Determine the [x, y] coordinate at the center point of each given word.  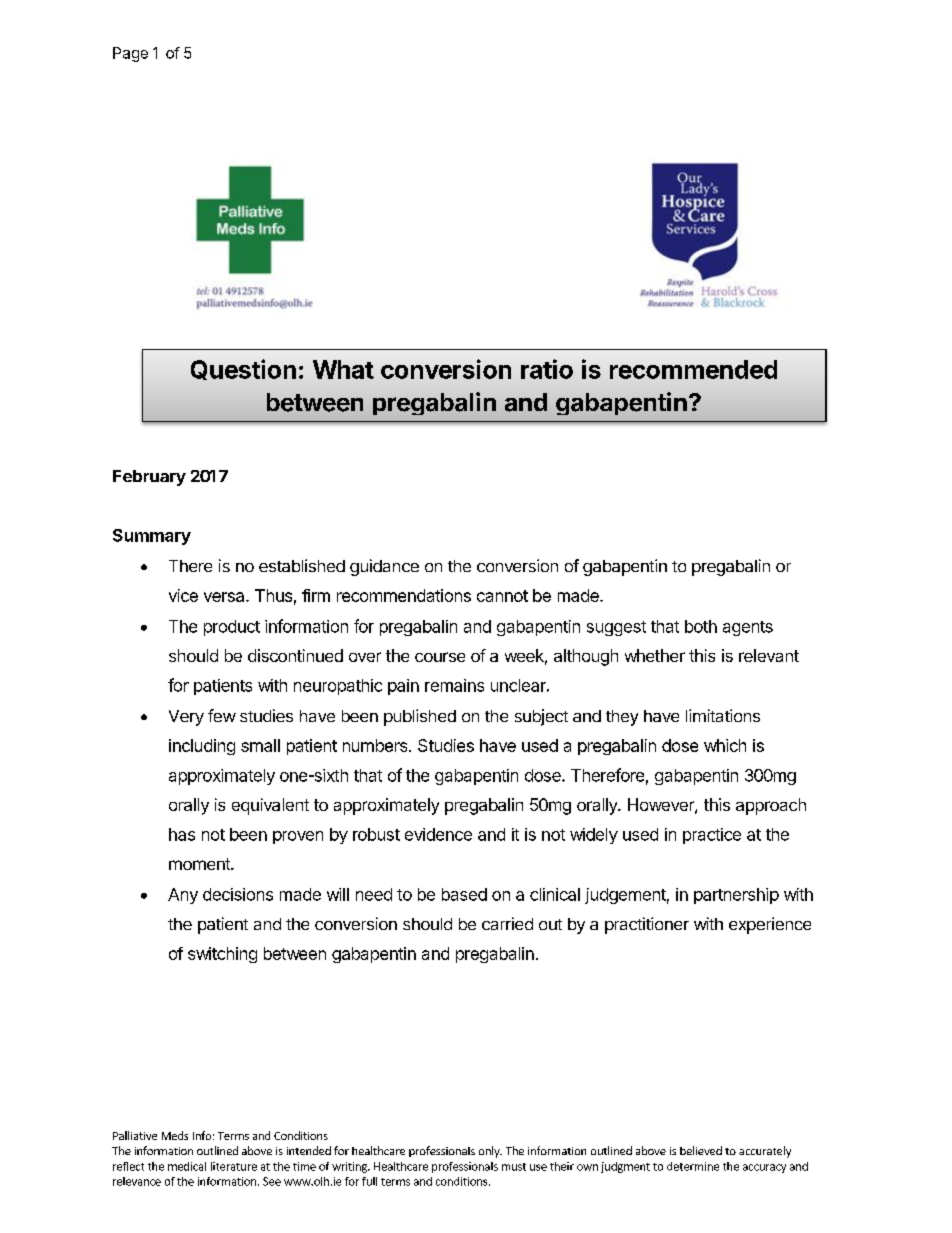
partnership [736, 896]
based [464, 894]
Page [130, 54]
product [232, 628]
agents [748, 628]
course [440, 657]
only [490, 1152]
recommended [693, 369]
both [701, 626]
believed [701, 1150]
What [343, 369]
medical [187, 1166]
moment [200, 864]
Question [243, 369]
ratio [547, 369]
